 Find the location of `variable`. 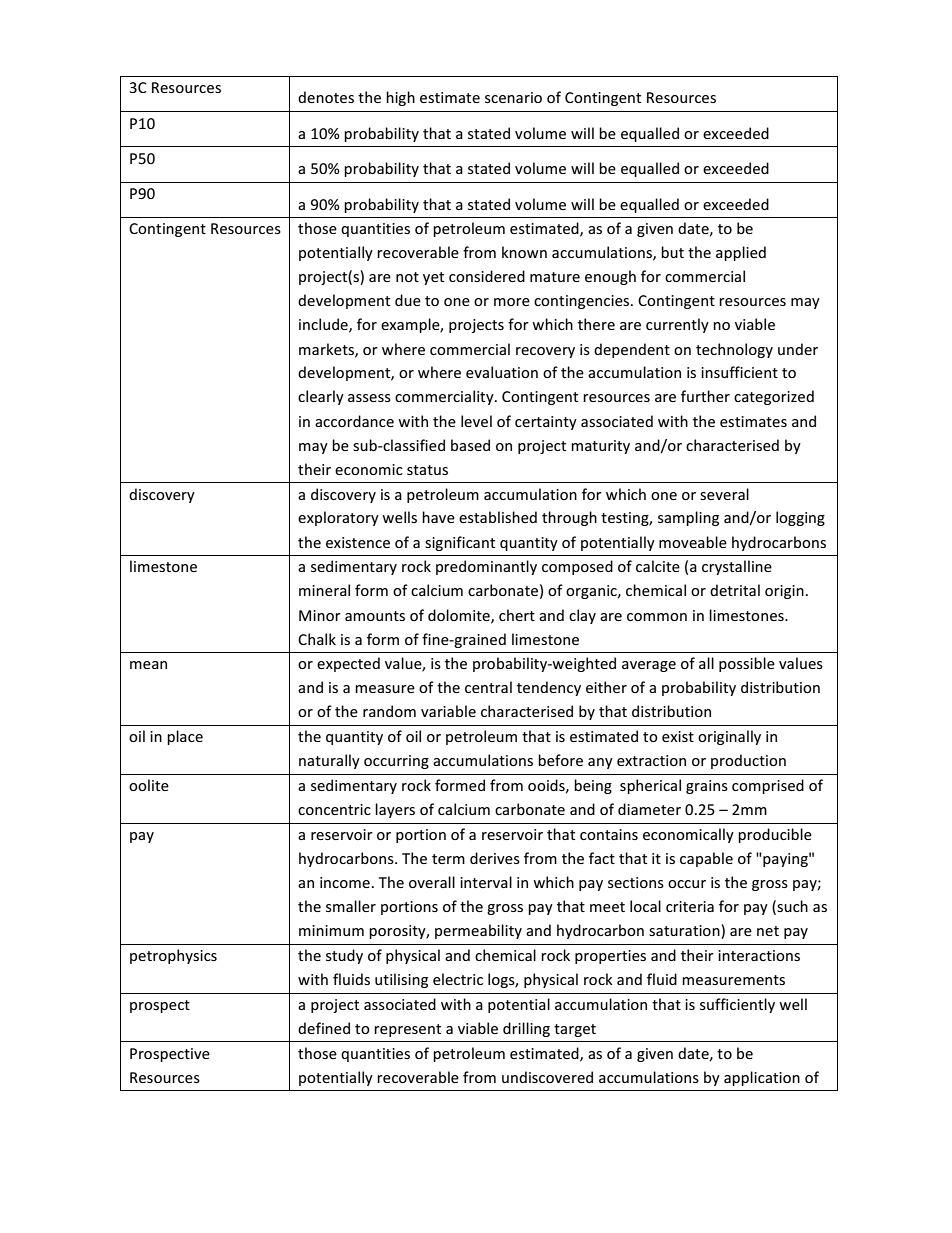

variable is located at coordinates (448, 711).
